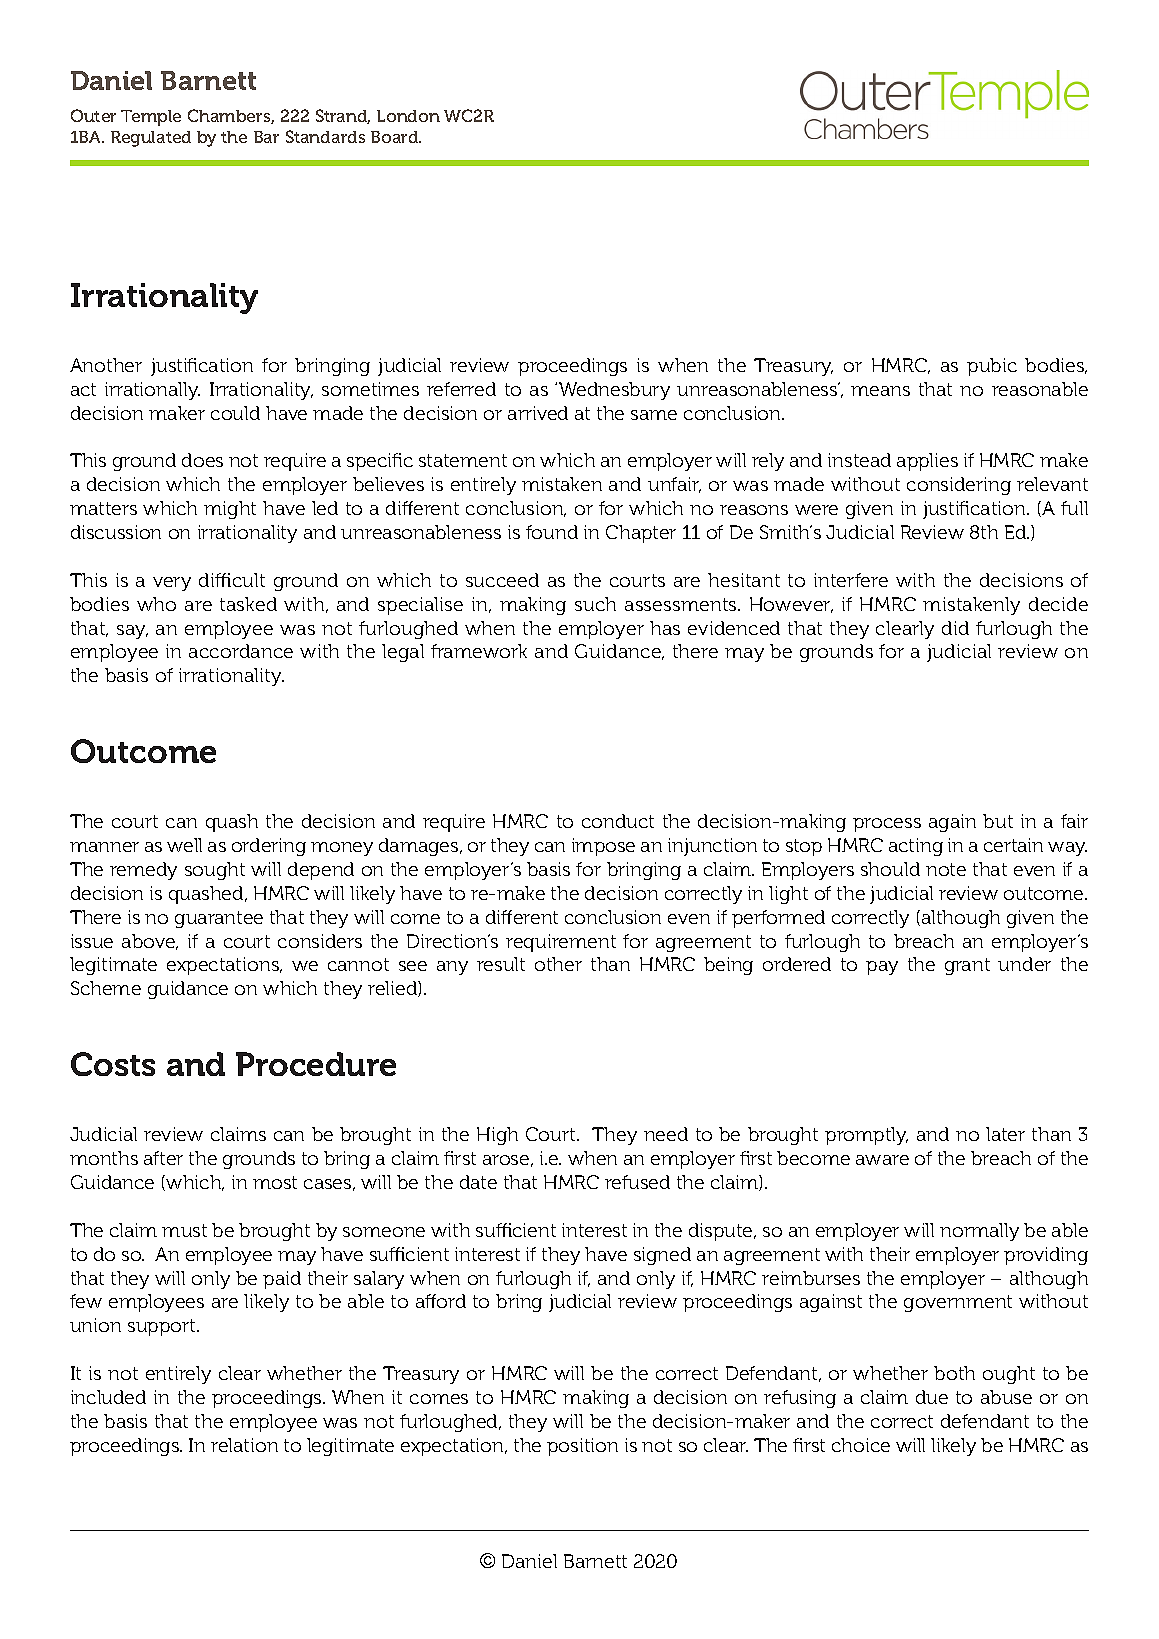 Image resolution: width=1159 pixels, height=1639 pixels. What do you see at coordinates (998, 821) in the screenshot?
I see `but` at bounding box center [998, 821].
